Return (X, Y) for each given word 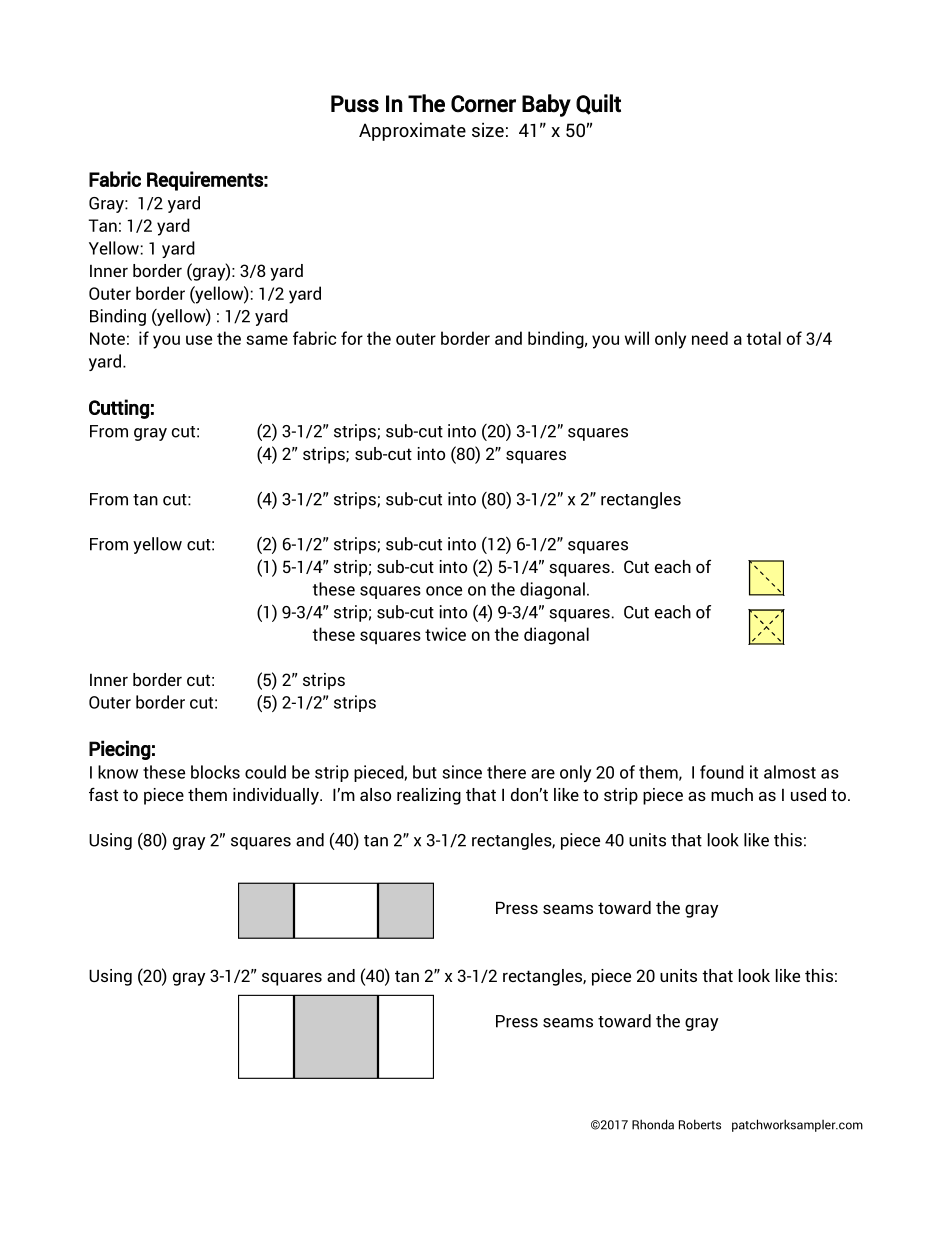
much (732, 794)
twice (445, 634)
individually (277, 796)
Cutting (119, 409)
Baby (546, 105)
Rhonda (653, 1124)
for (352, 338)
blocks (215, 772)
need (710, 338)
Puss (355, 104)
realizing (429, 796)
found (722, 772)
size (488, 129)
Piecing (120, 750)
